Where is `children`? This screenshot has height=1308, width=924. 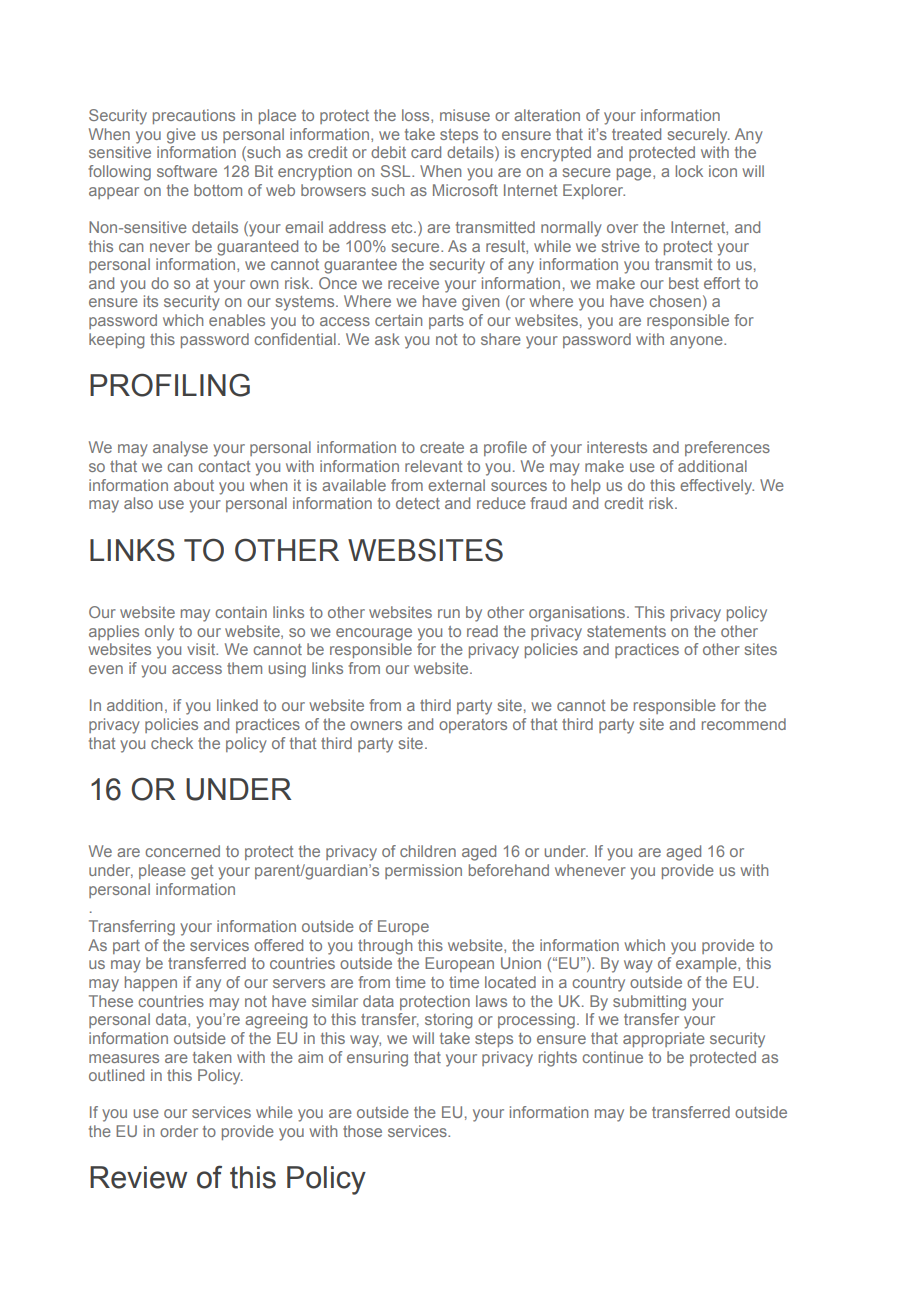 children is located at coordinates (428, 851).
